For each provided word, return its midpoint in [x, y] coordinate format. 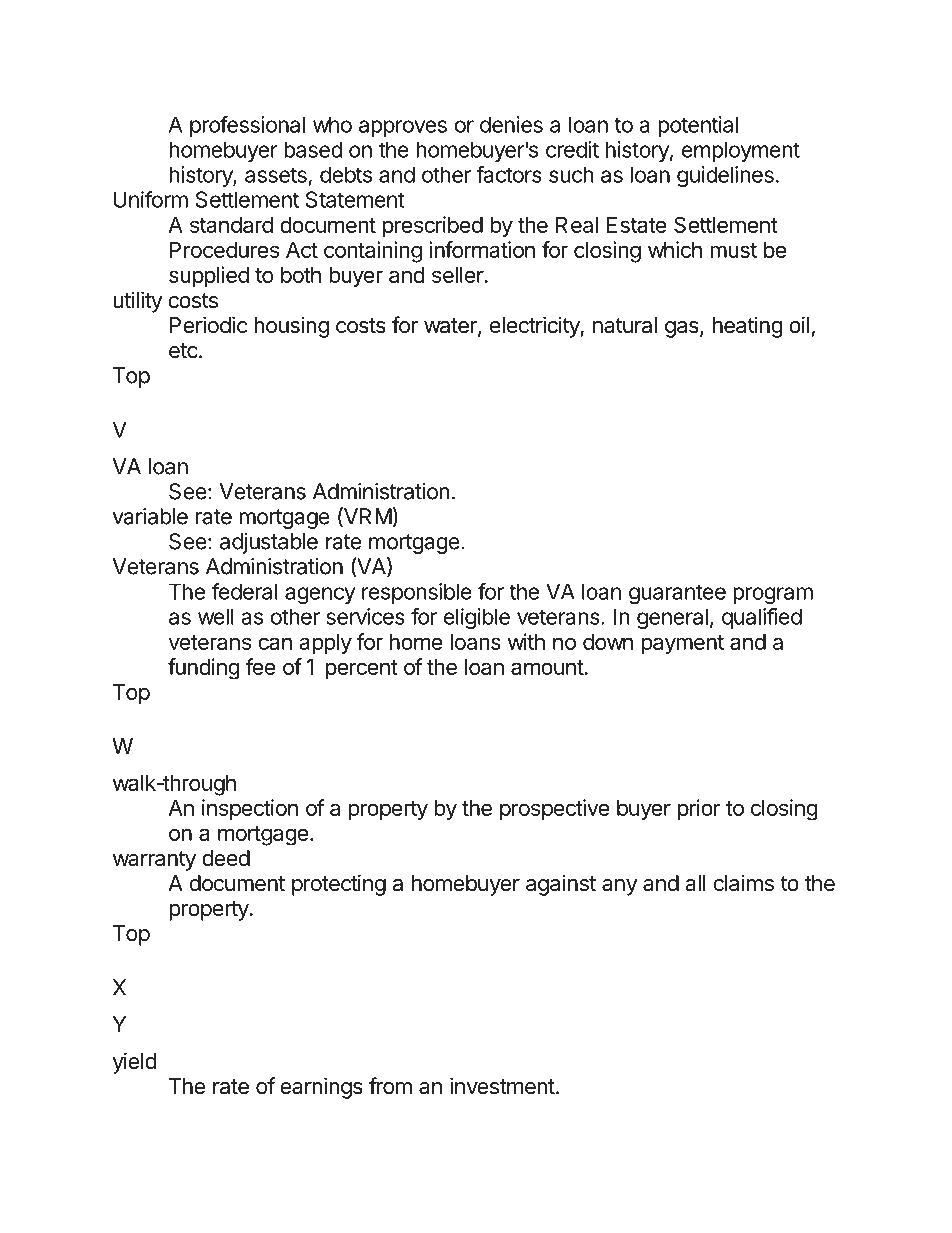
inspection [250, 810]
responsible [417, 593]
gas [683, 329]
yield [134, 1063]
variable [150, 516]
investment [502, 1086]
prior [699, 810]
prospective [554, 810]
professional [247, 126]
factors [509, 174]
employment [741, 151]
